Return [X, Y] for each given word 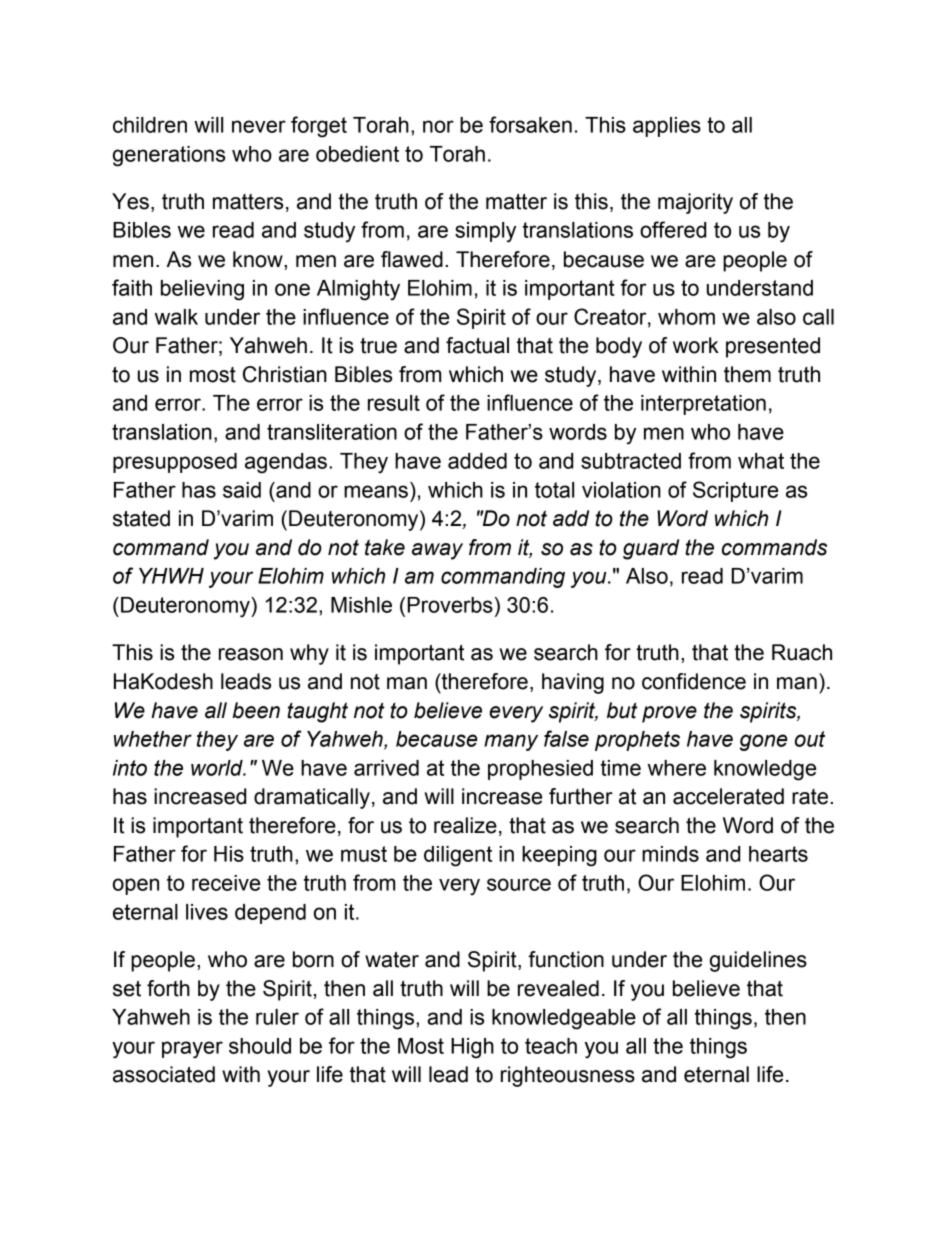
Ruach [802, 652]
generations [169, 156]
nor [438, 126]
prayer [192, 1050]
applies [667, 127]
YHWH [171, 576]
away [437, 551]
